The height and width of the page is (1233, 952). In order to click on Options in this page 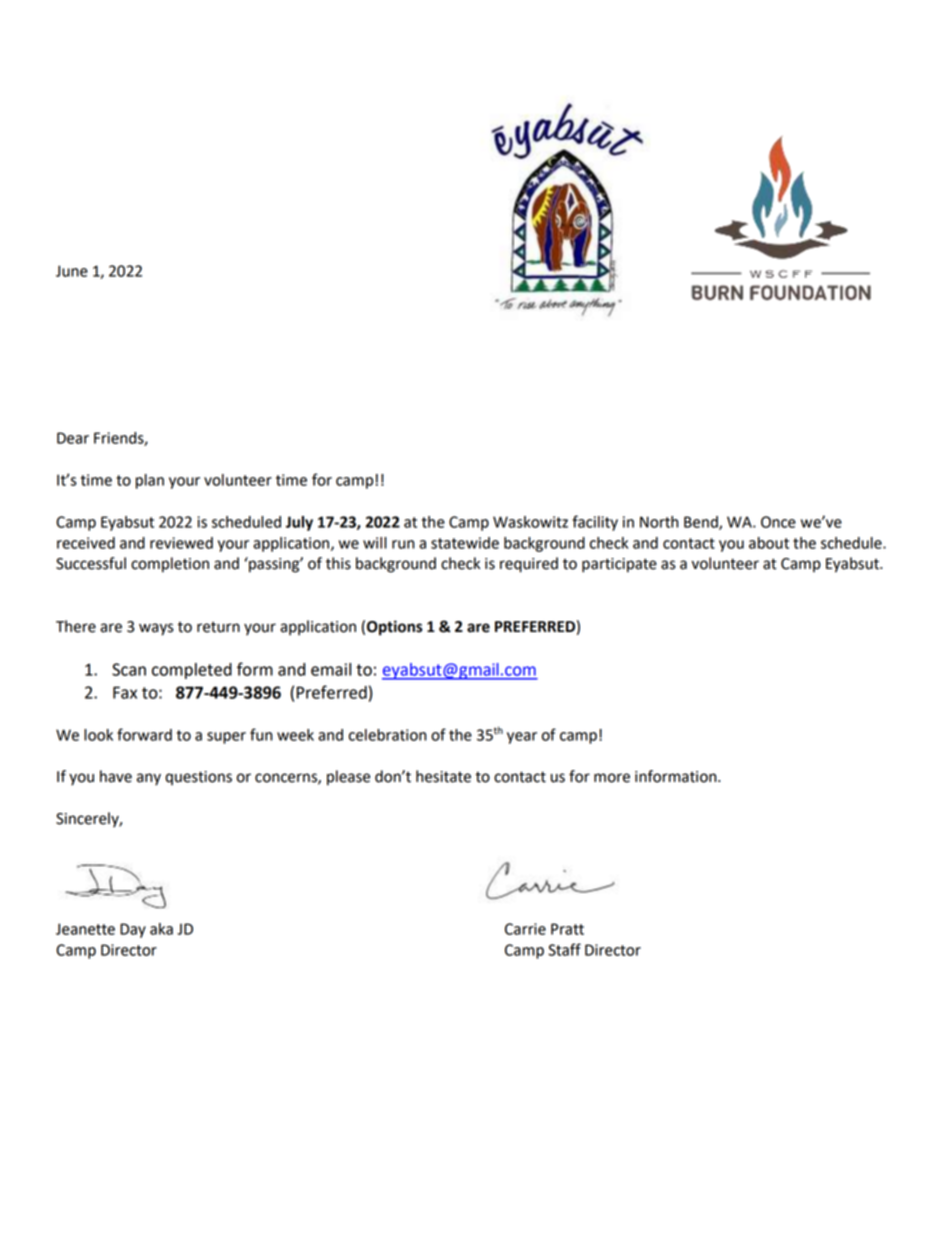, I will do `click(395, 628)`.
